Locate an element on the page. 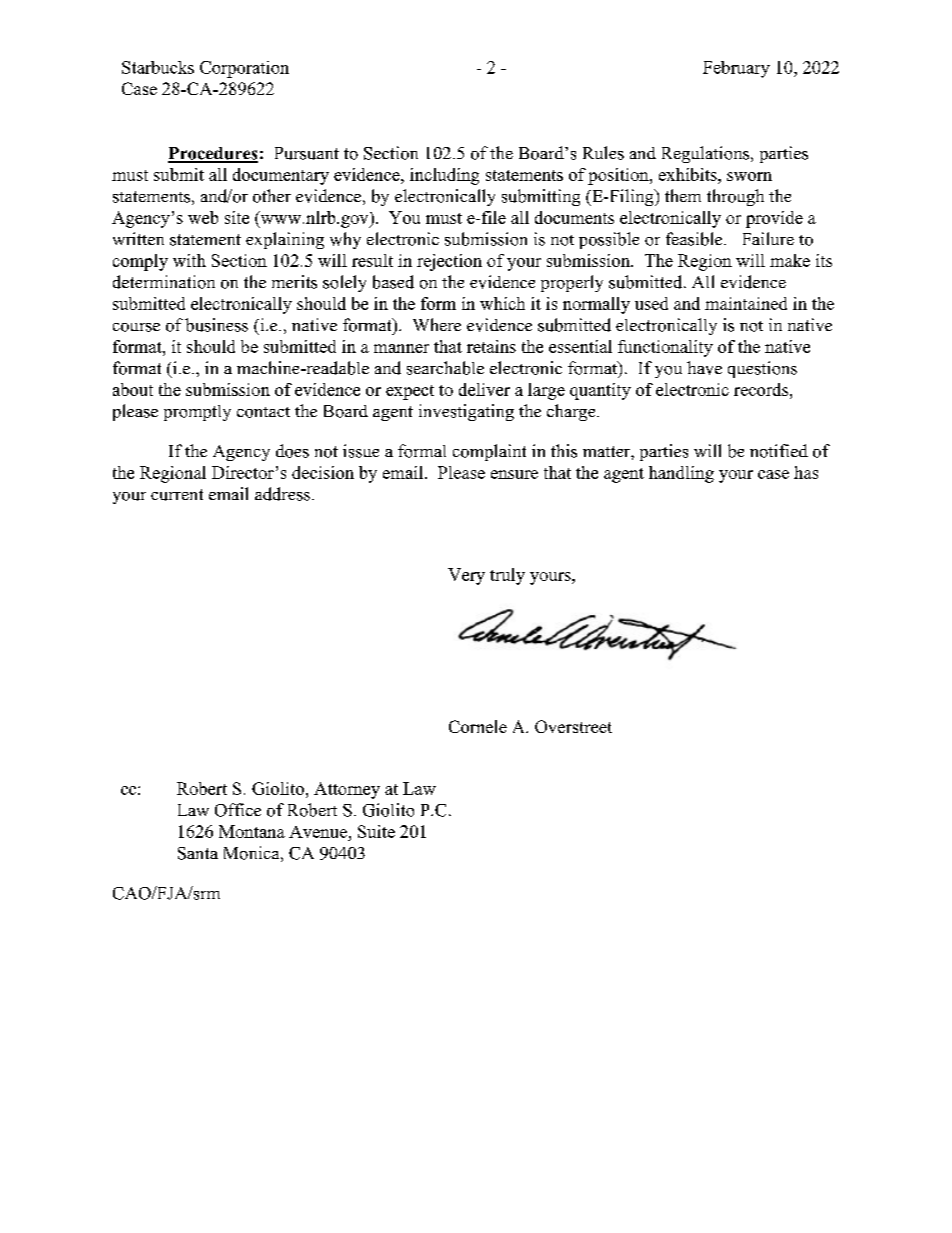 Image resolution: width=952 pixels, height=1233 pixels. current is located at coordinates (177, 495).
